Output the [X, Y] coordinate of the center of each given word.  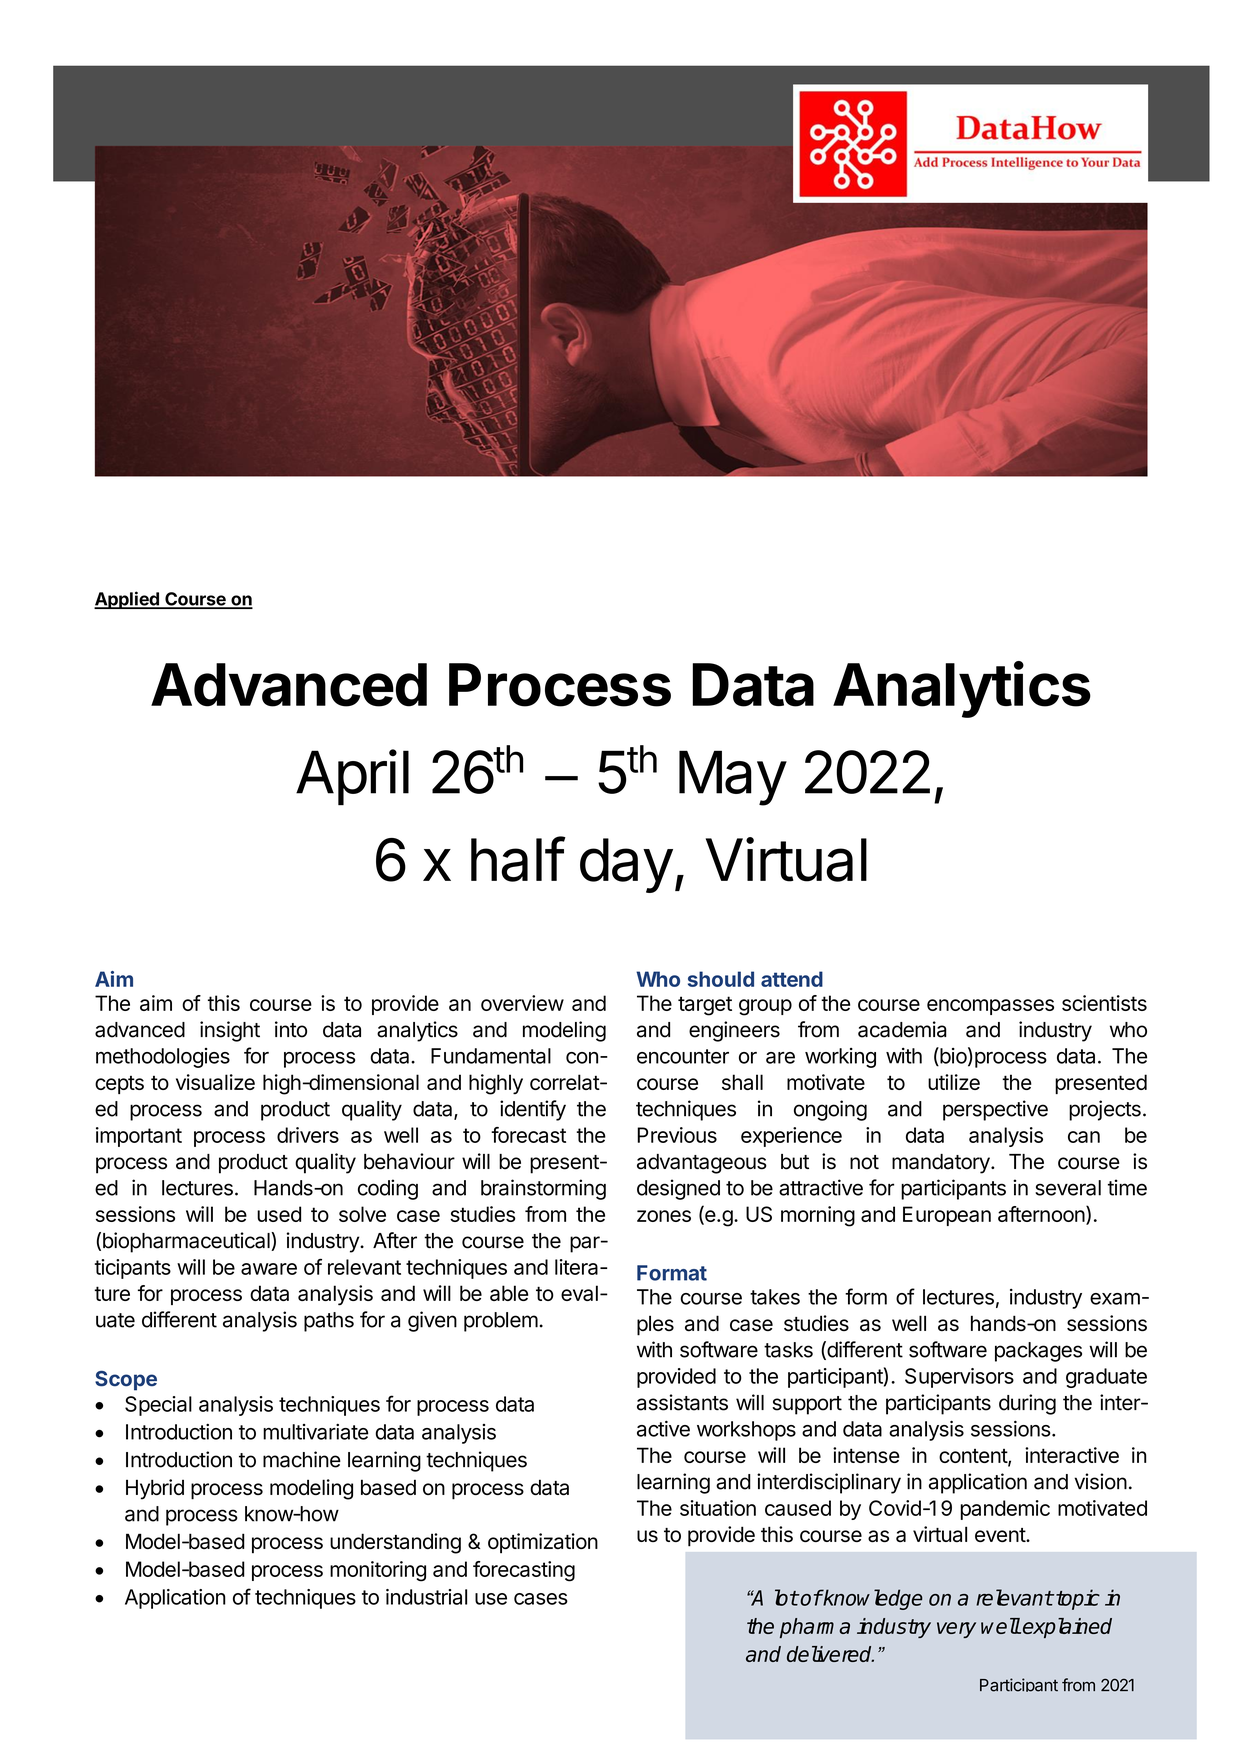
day [626, 865]
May [732, 778]
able [509, 1293]
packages [1038, 1352]
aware [269, 1269]
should [721, 979]
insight [230, 1031]
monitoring [378, 1571]
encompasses [990, 1007]
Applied [127, 600]
